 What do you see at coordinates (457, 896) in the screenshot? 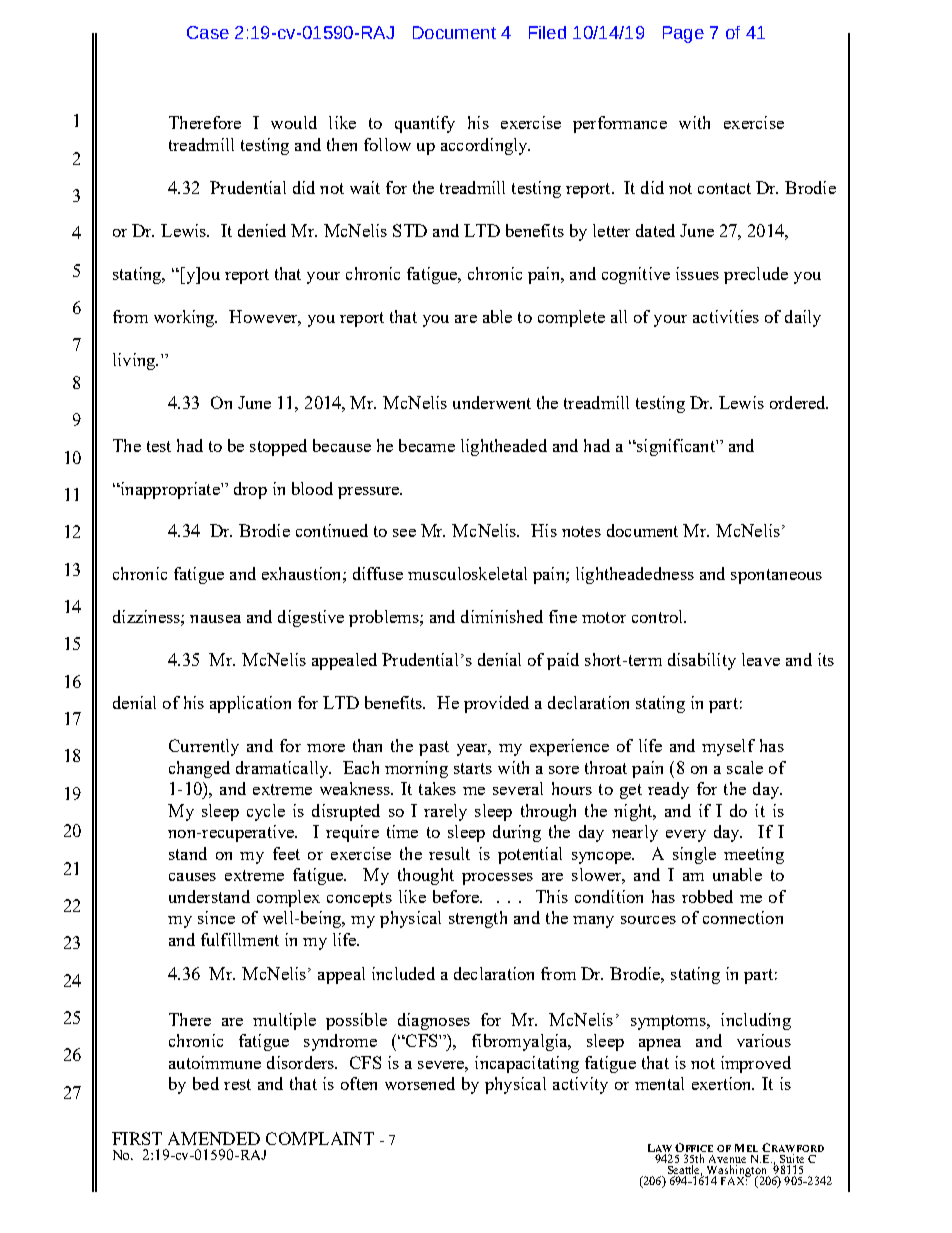
I see `before` at bounding box center [457, 896].
